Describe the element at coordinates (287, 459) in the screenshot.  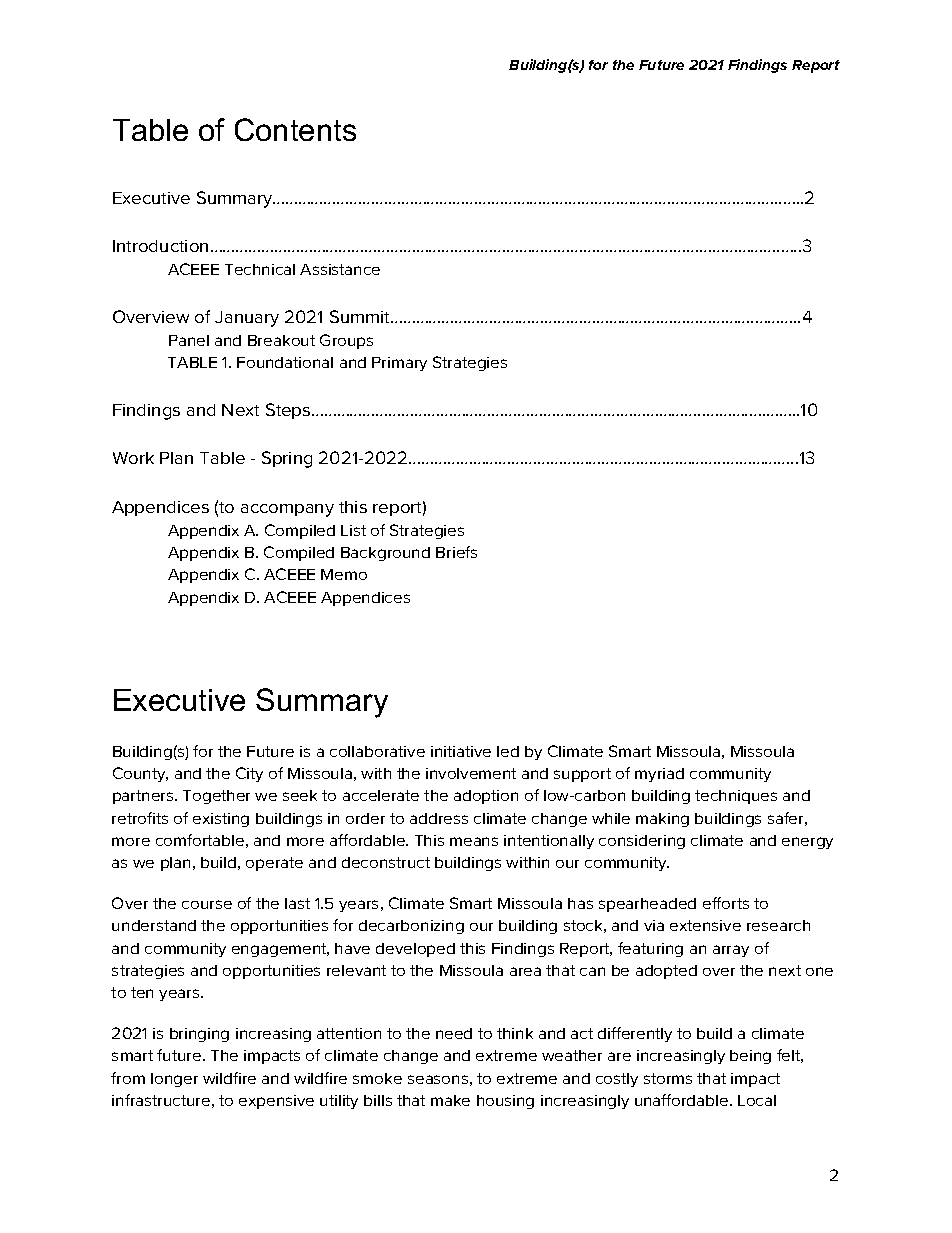
I see `Spring` at that location.
